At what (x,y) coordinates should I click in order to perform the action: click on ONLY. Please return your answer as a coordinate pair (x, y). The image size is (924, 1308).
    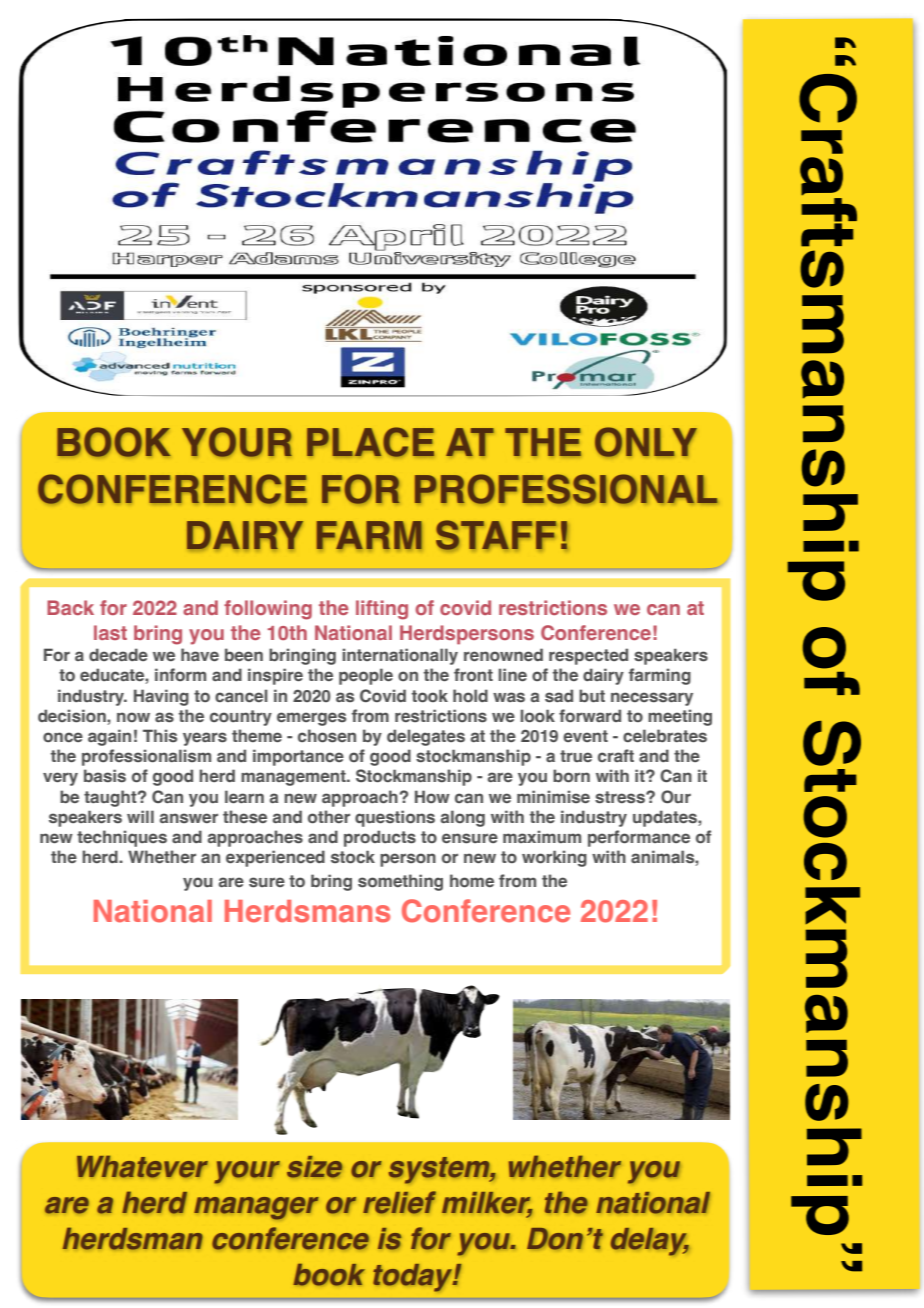
    Looking at the image, I should click on (646, 442).
